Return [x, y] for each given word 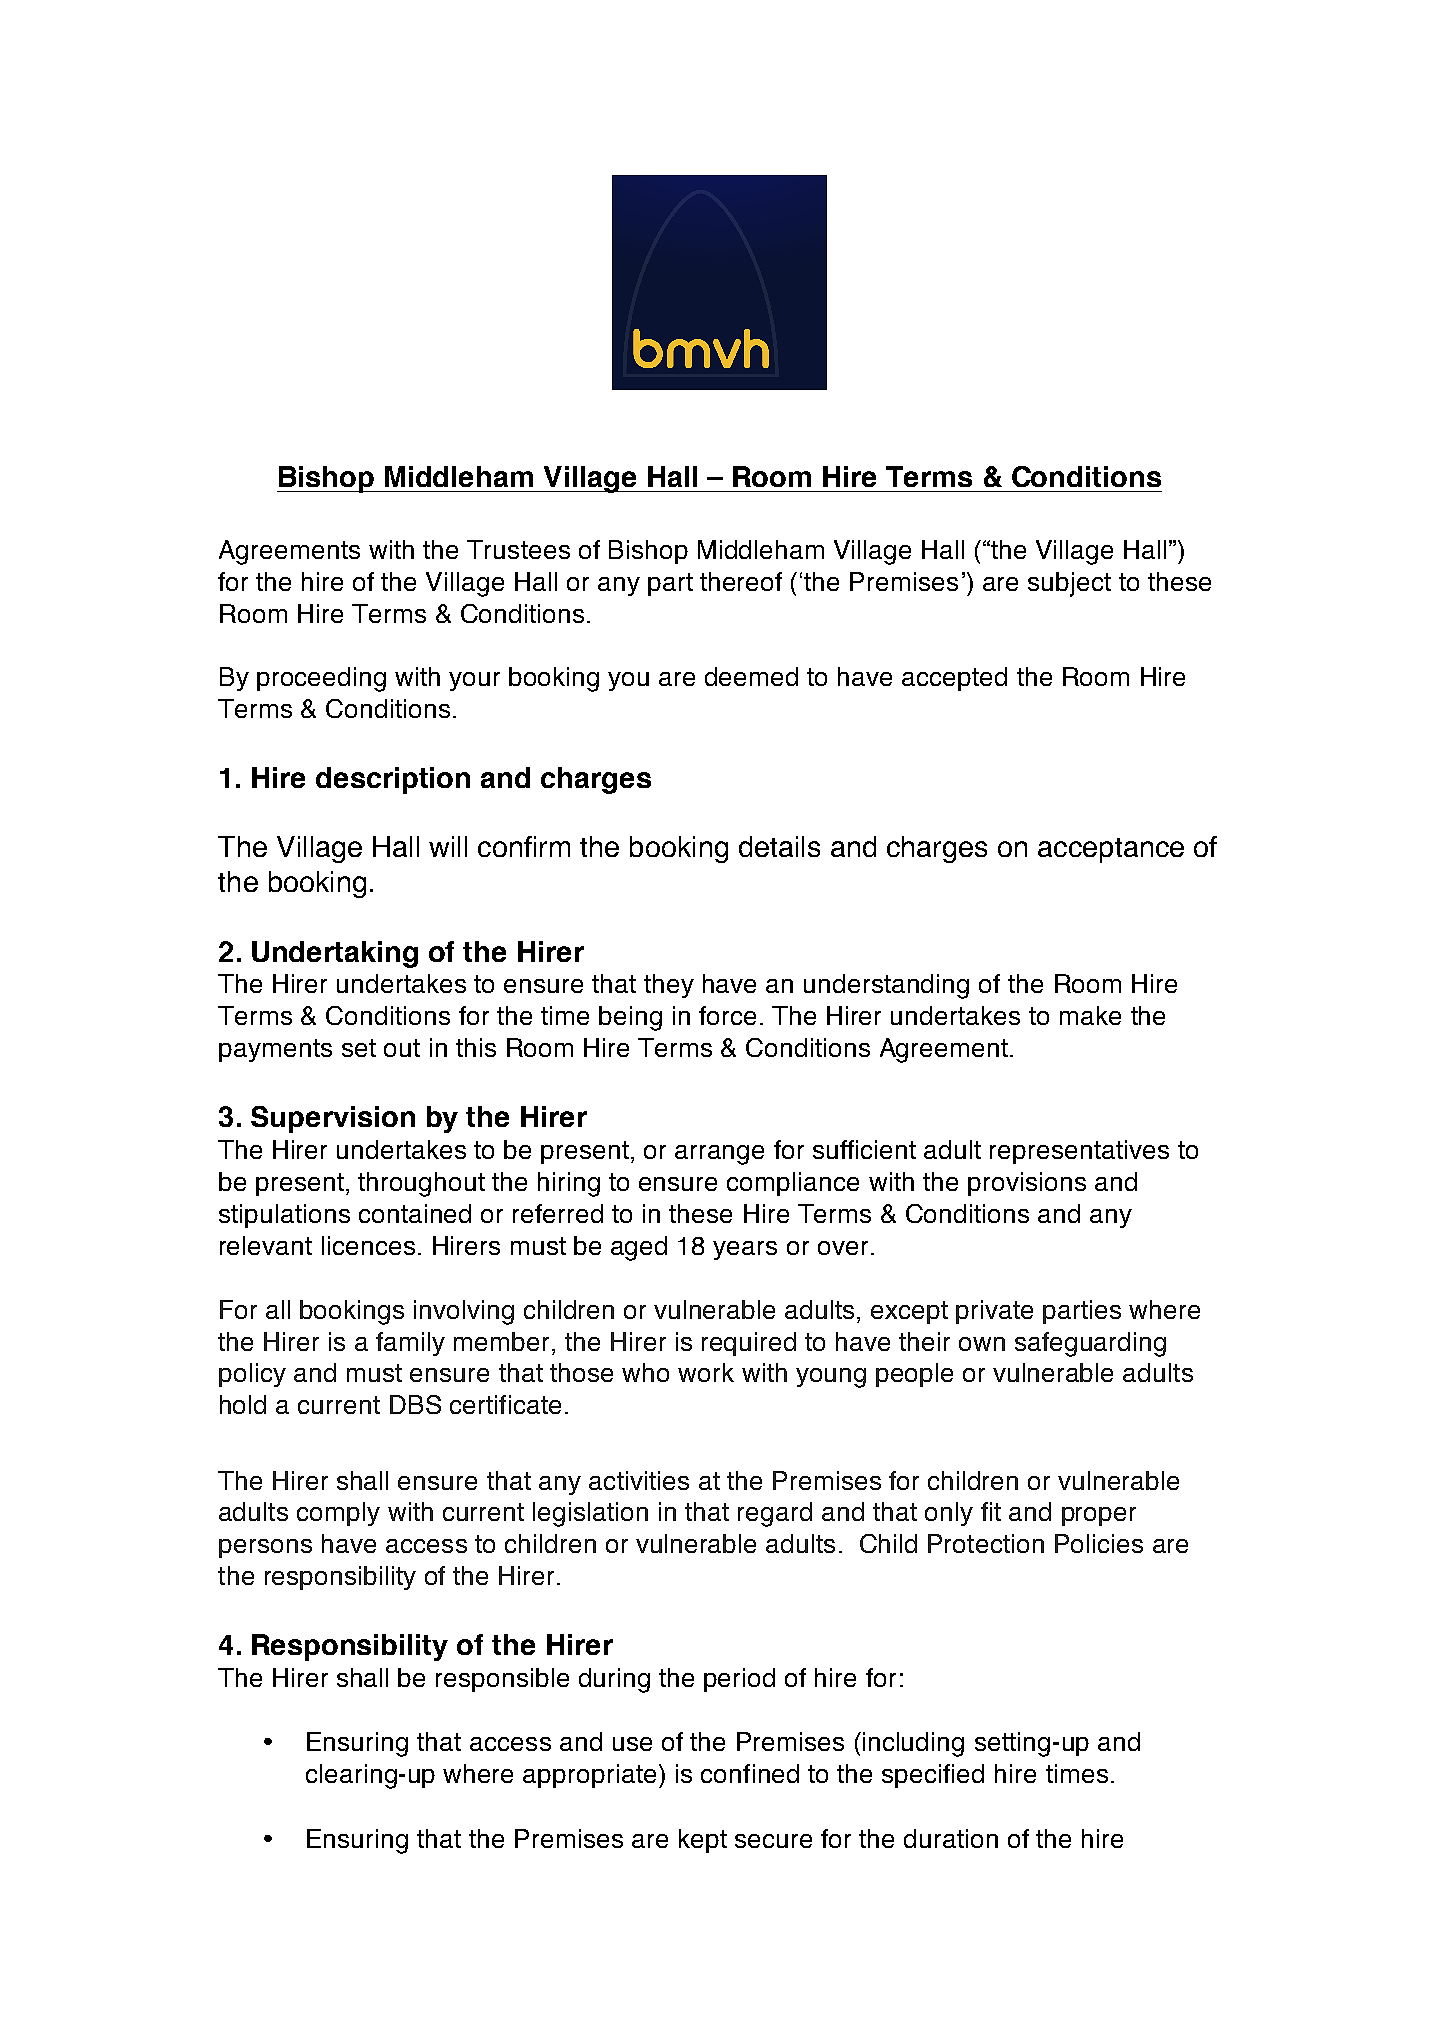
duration [951, 1838]
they [669, 986]
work [706, 1372]
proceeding [321, 679]
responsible [502, 1680]
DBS [415, 1404]
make [1090, 1015]
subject [1069, 584]
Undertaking [335, 954]
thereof [741, 581]
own [982, 1344]
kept [703, 1841]
